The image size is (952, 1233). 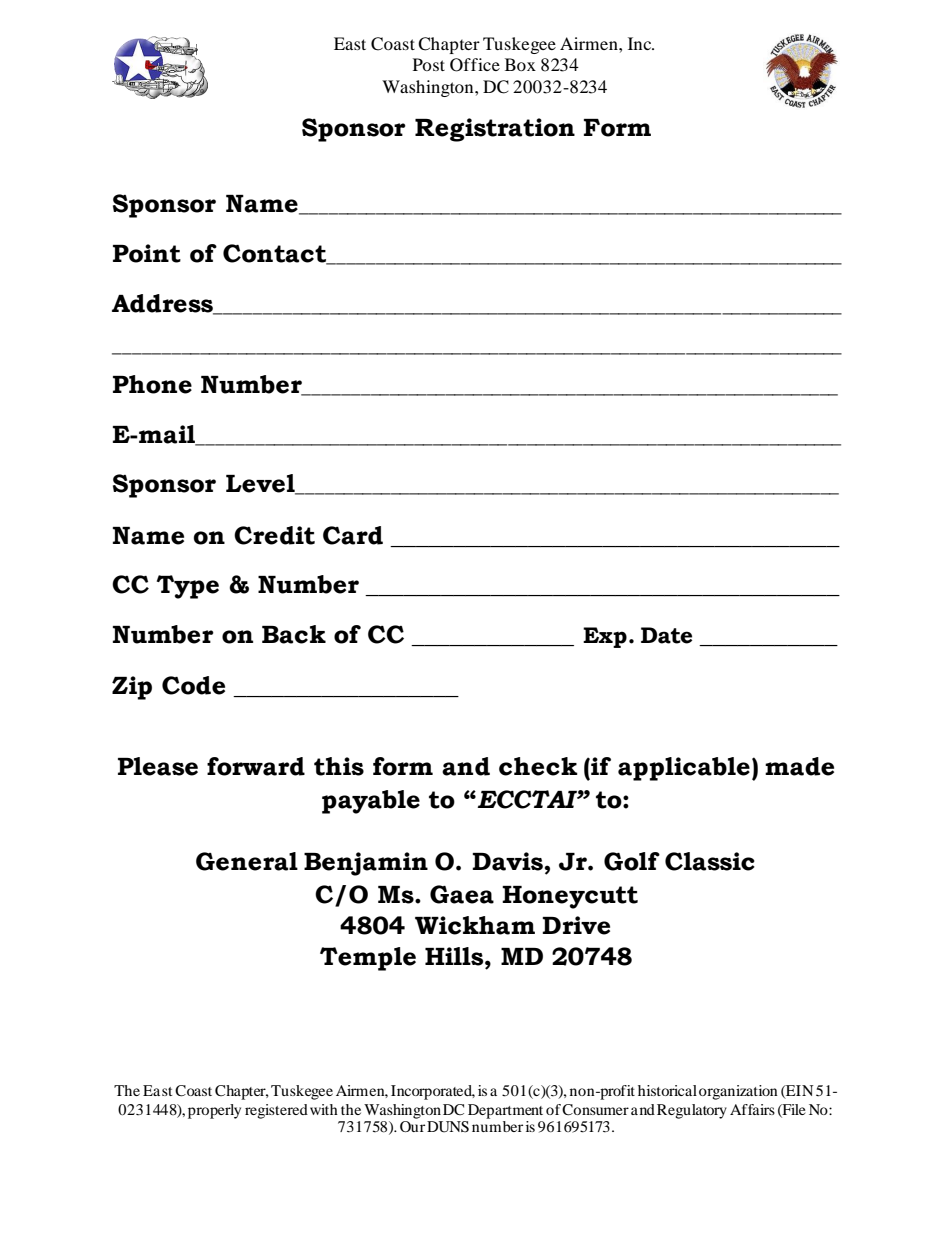 I want to click on Point, so click(x=147, y=253).
